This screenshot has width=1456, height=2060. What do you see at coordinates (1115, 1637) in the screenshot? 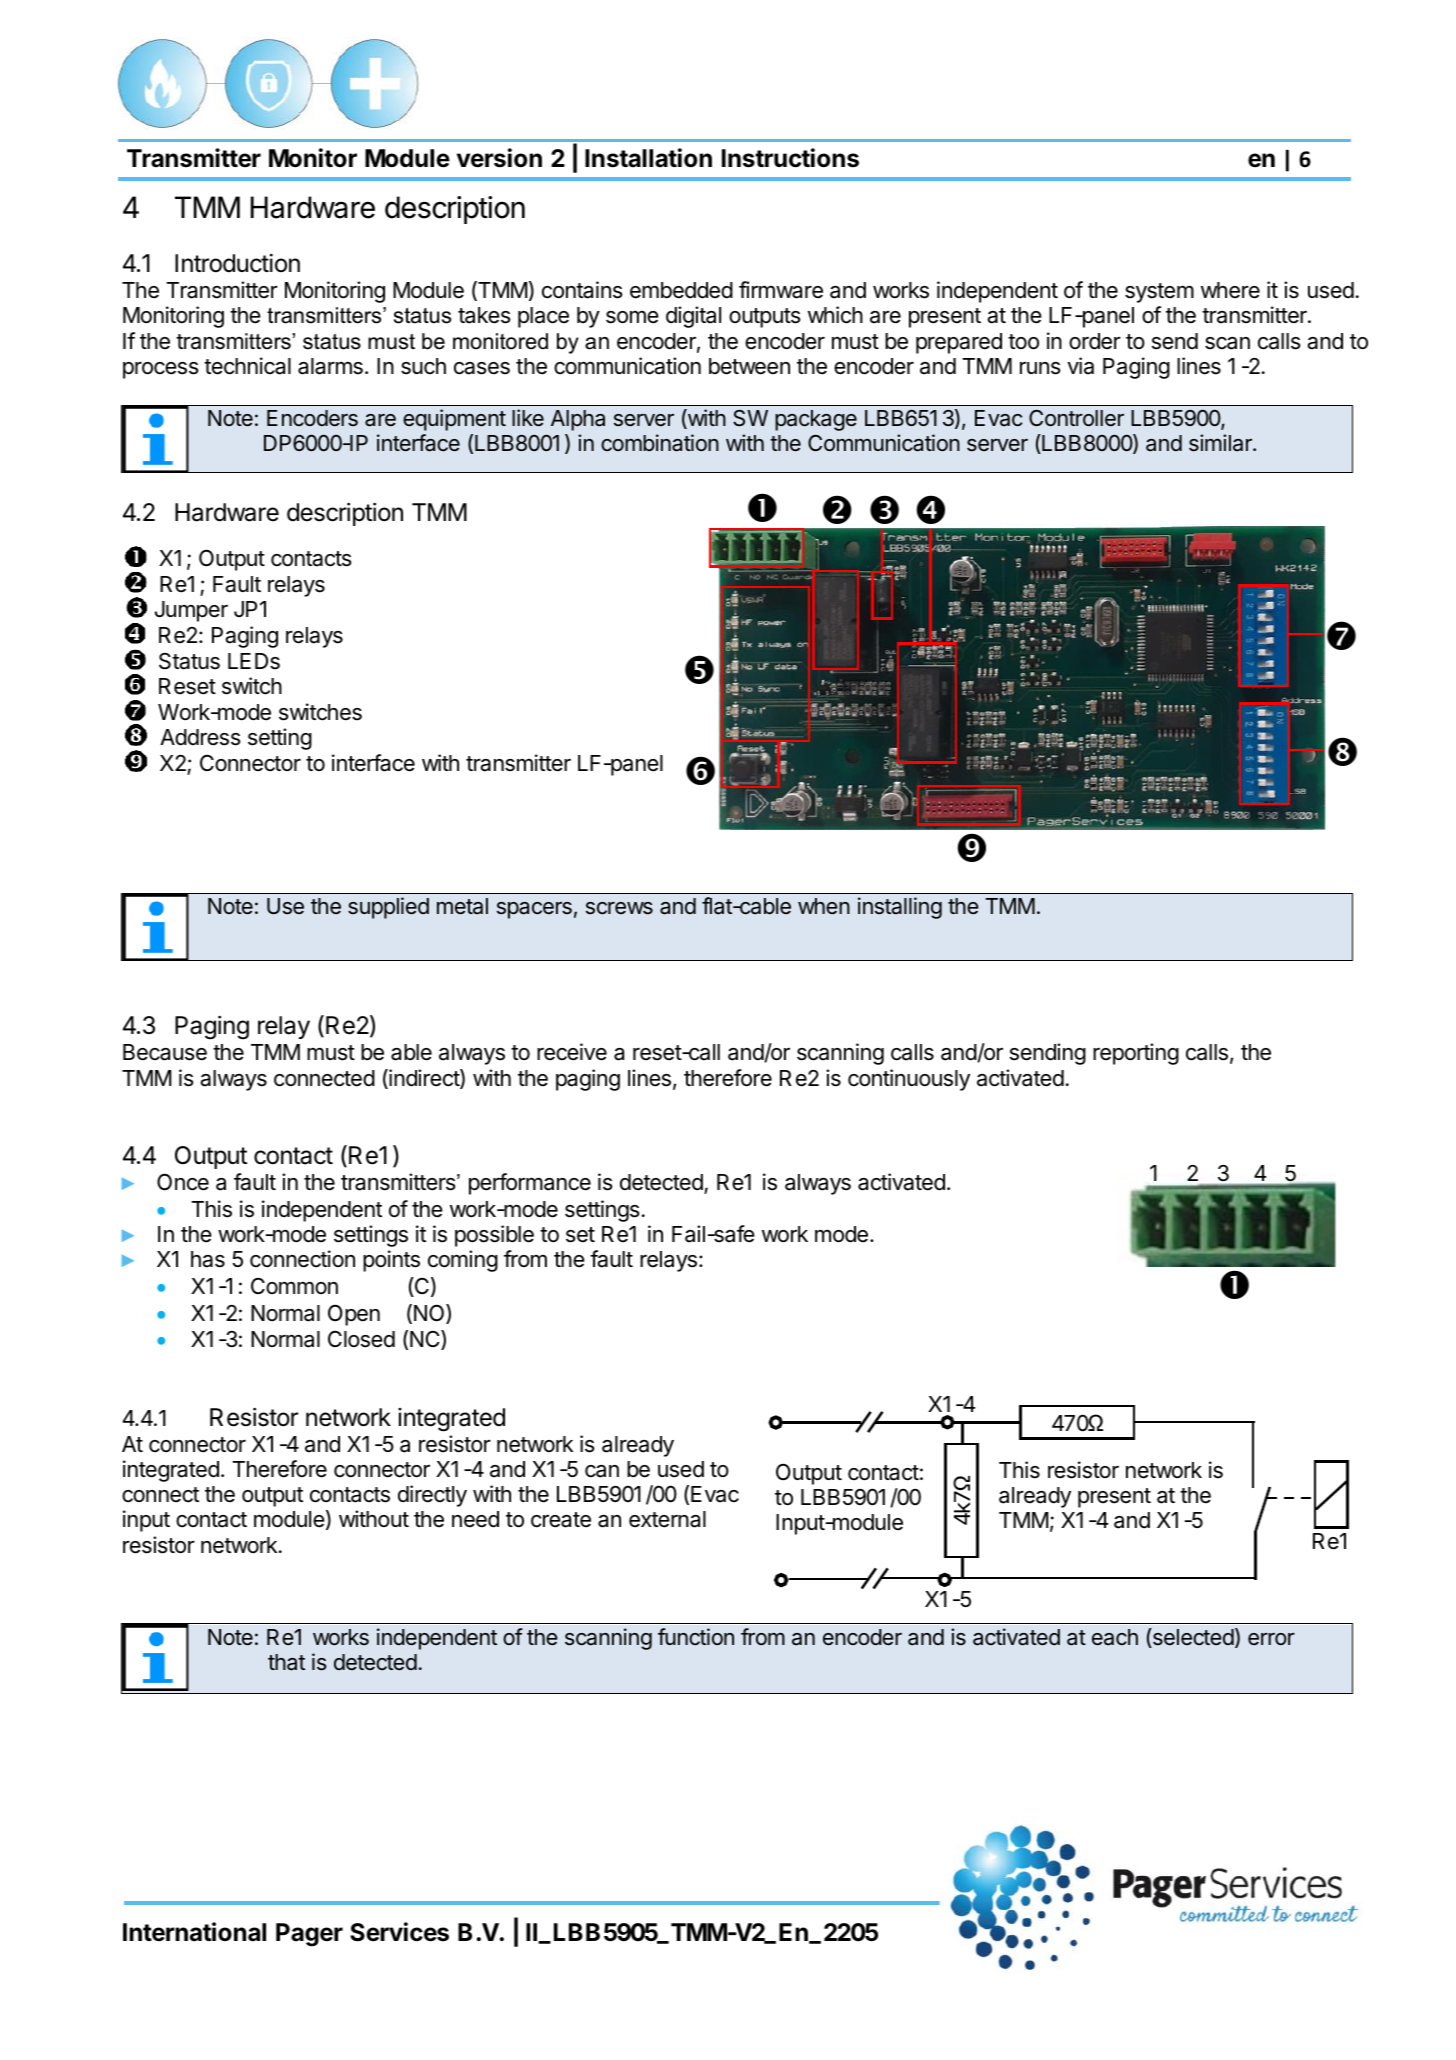
I see `each` at bounding box center [1115, 1637].
